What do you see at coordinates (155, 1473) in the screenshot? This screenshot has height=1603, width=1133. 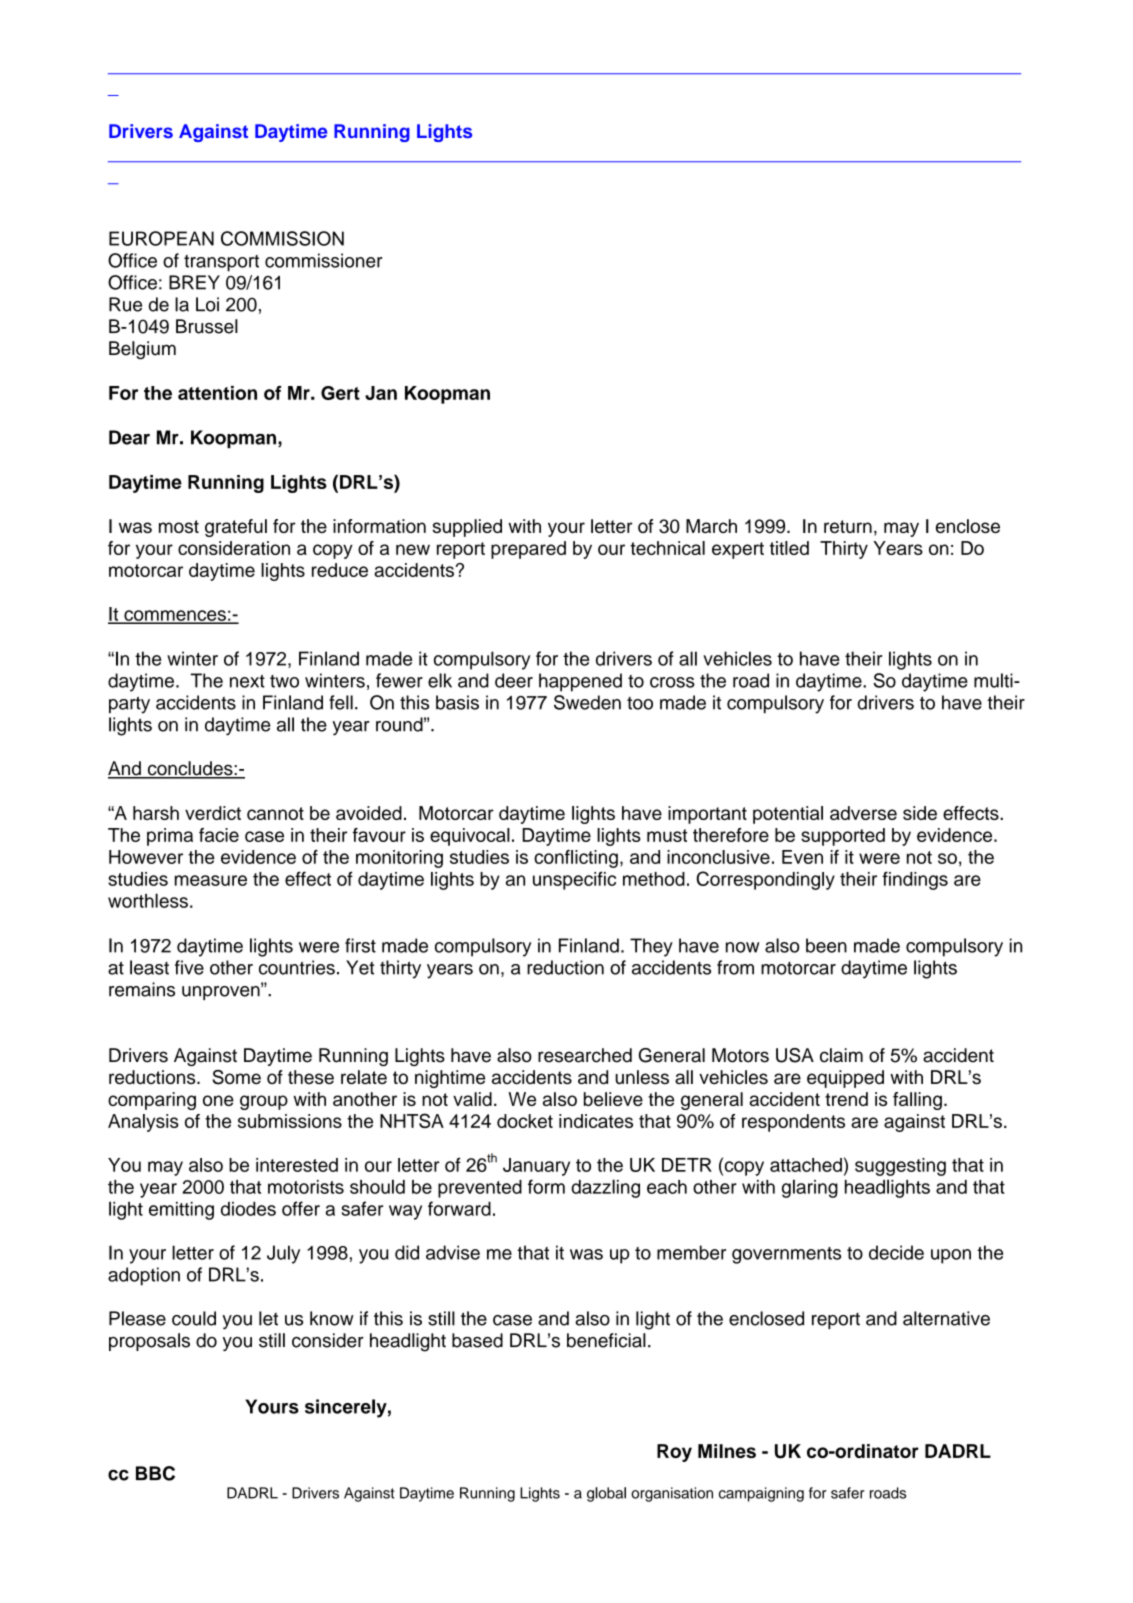 I see `BBC` at bounding box center [155, 1473].
